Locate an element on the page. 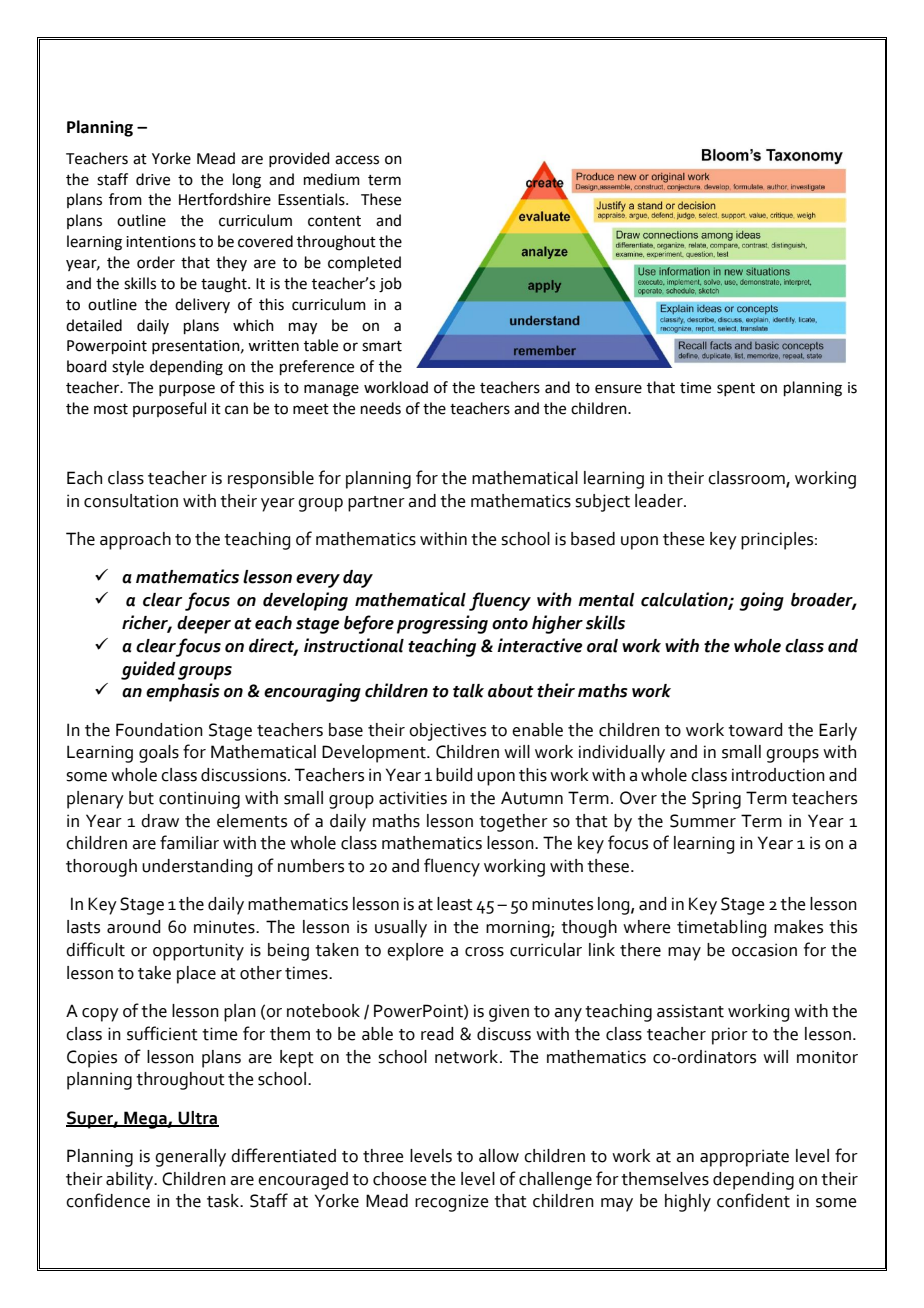 This document has width=924, height=1308. allow is located at coordinates (499, 1156).
